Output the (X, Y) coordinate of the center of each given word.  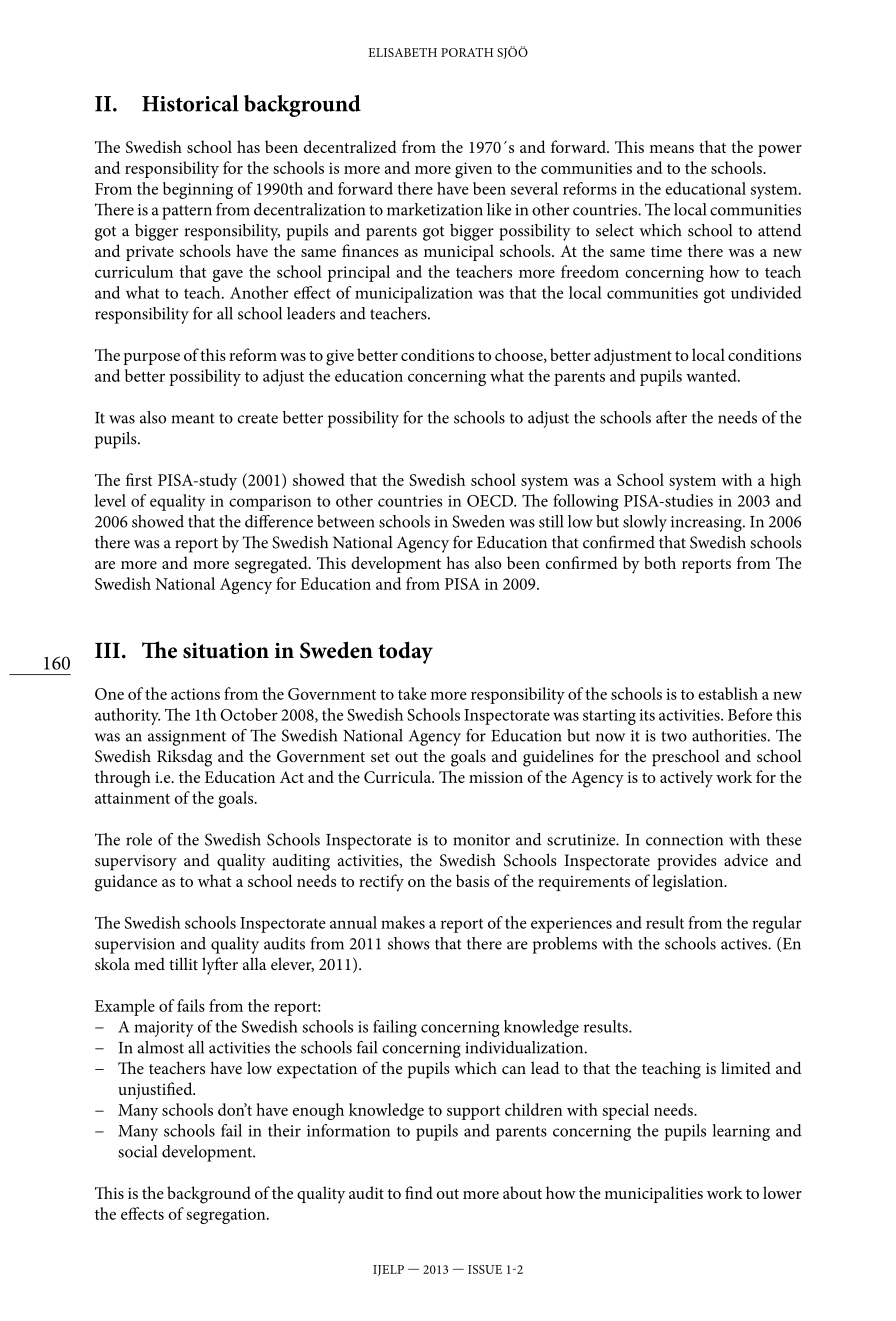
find (419, 1192)
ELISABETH (402, 52)
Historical (190, 103)
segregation (227, 1216)
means (671, 149)
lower (782, 1192)
